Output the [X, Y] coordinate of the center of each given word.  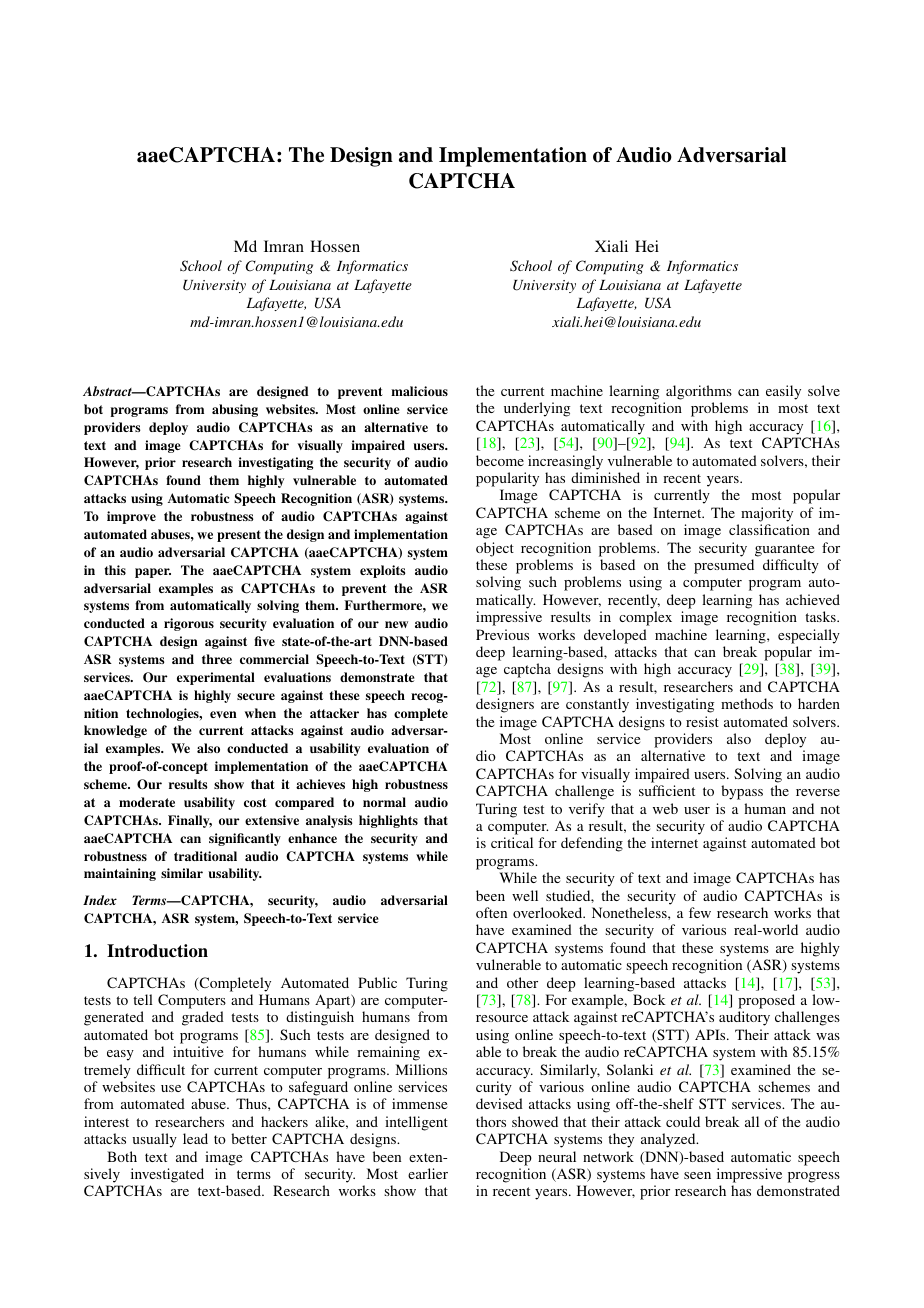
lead [195, 1138]
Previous [502, 634]
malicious [419, 391]
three [217, 659]
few [700, 912]
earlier [428, 1173]
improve [131, 517]
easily [783, 392]
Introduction [157, 951]
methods [747, 703]
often [491, 912]
